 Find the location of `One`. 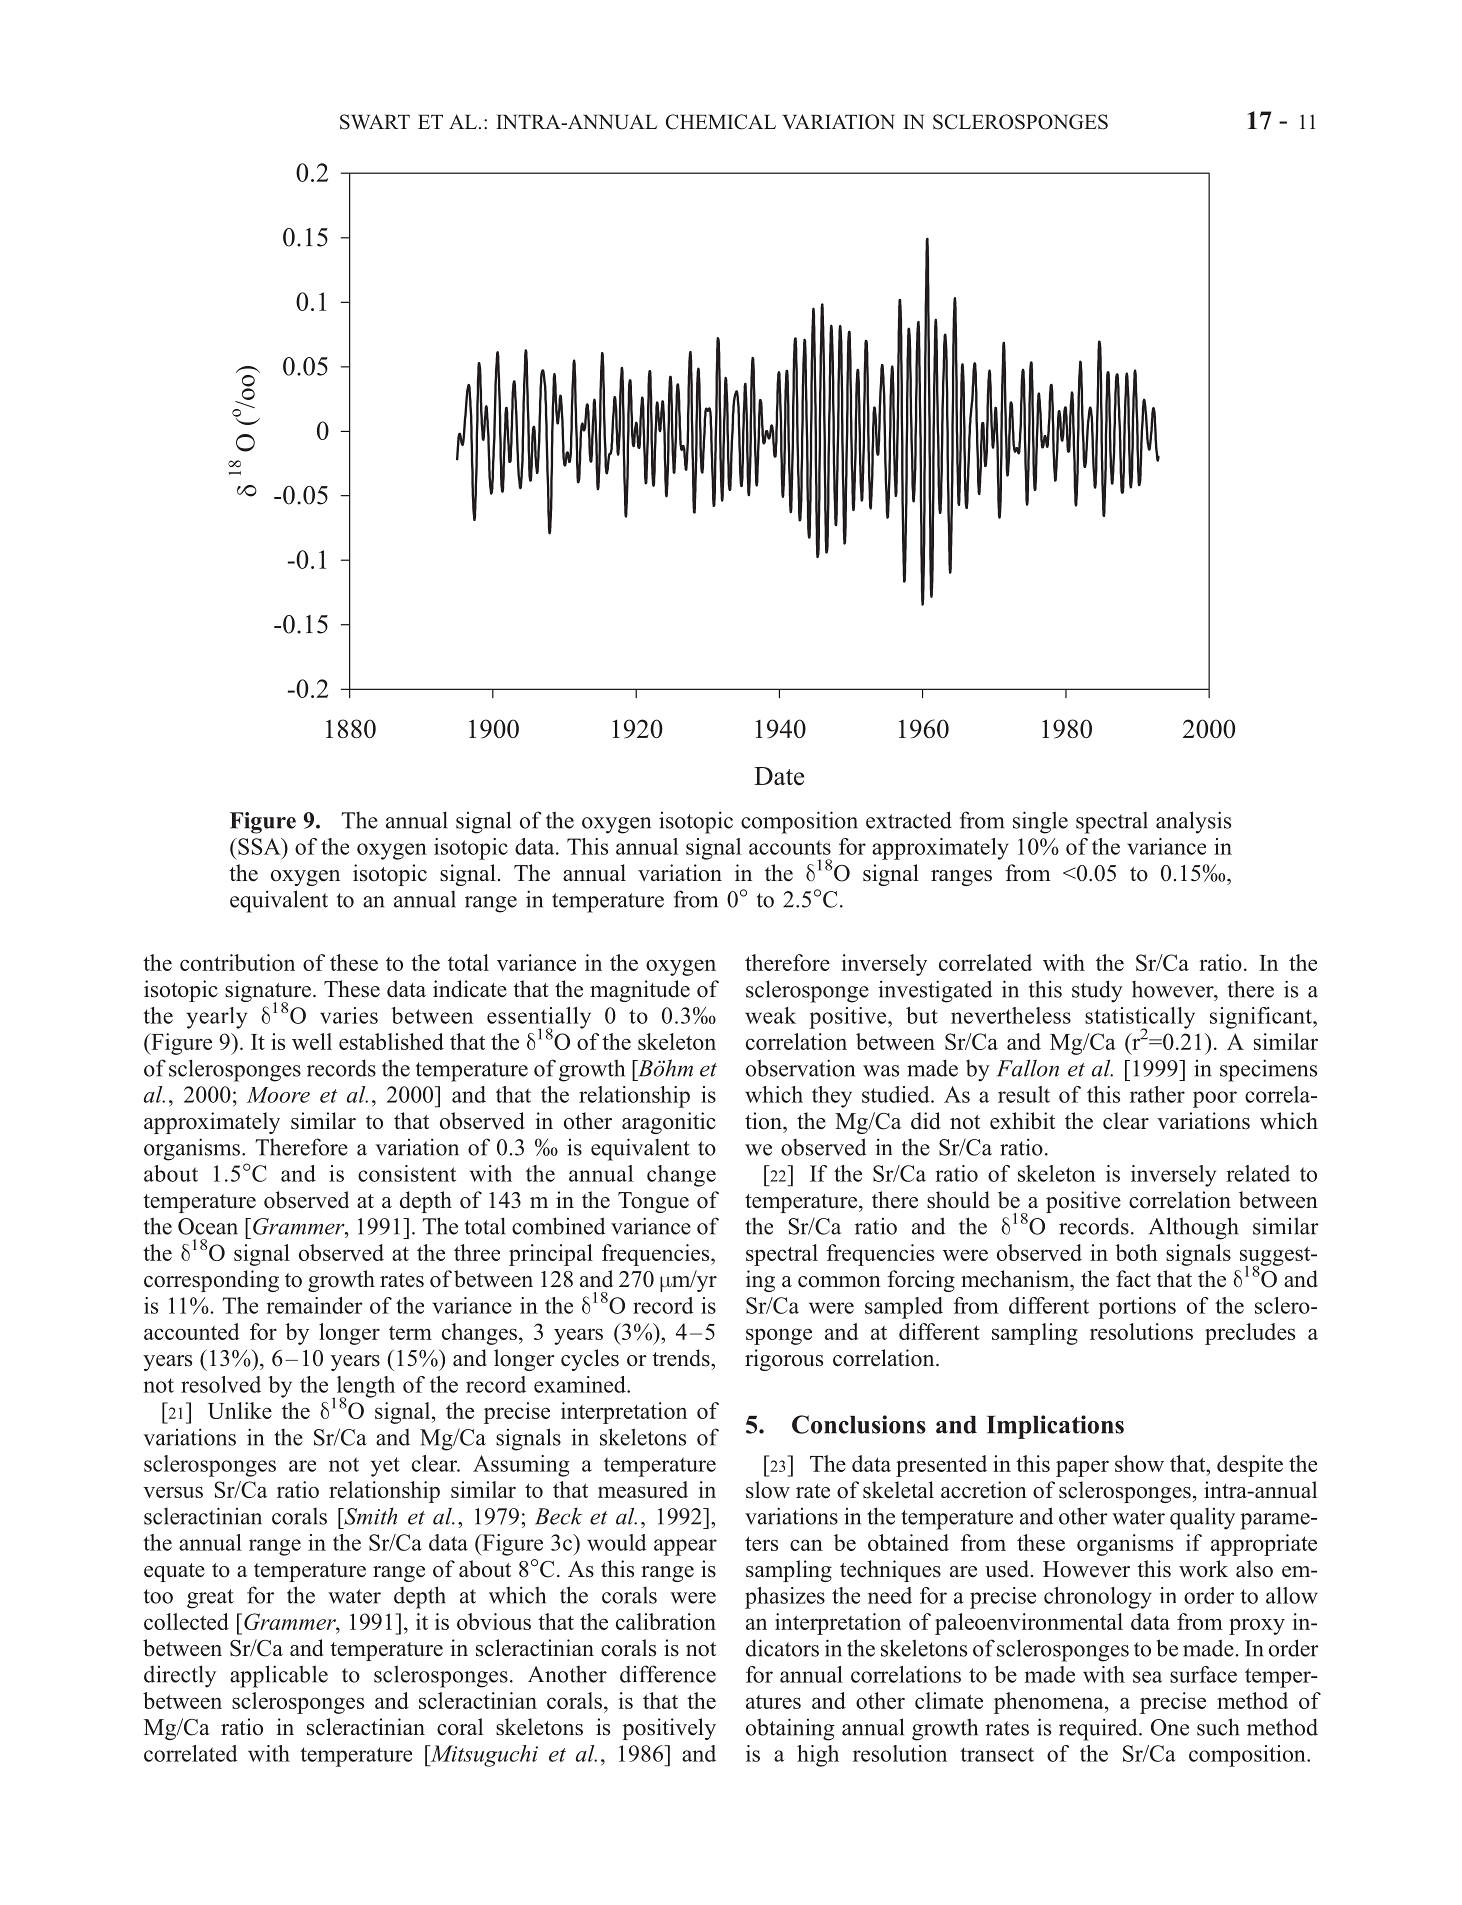

One is located at coordinates (1170, 1727).
